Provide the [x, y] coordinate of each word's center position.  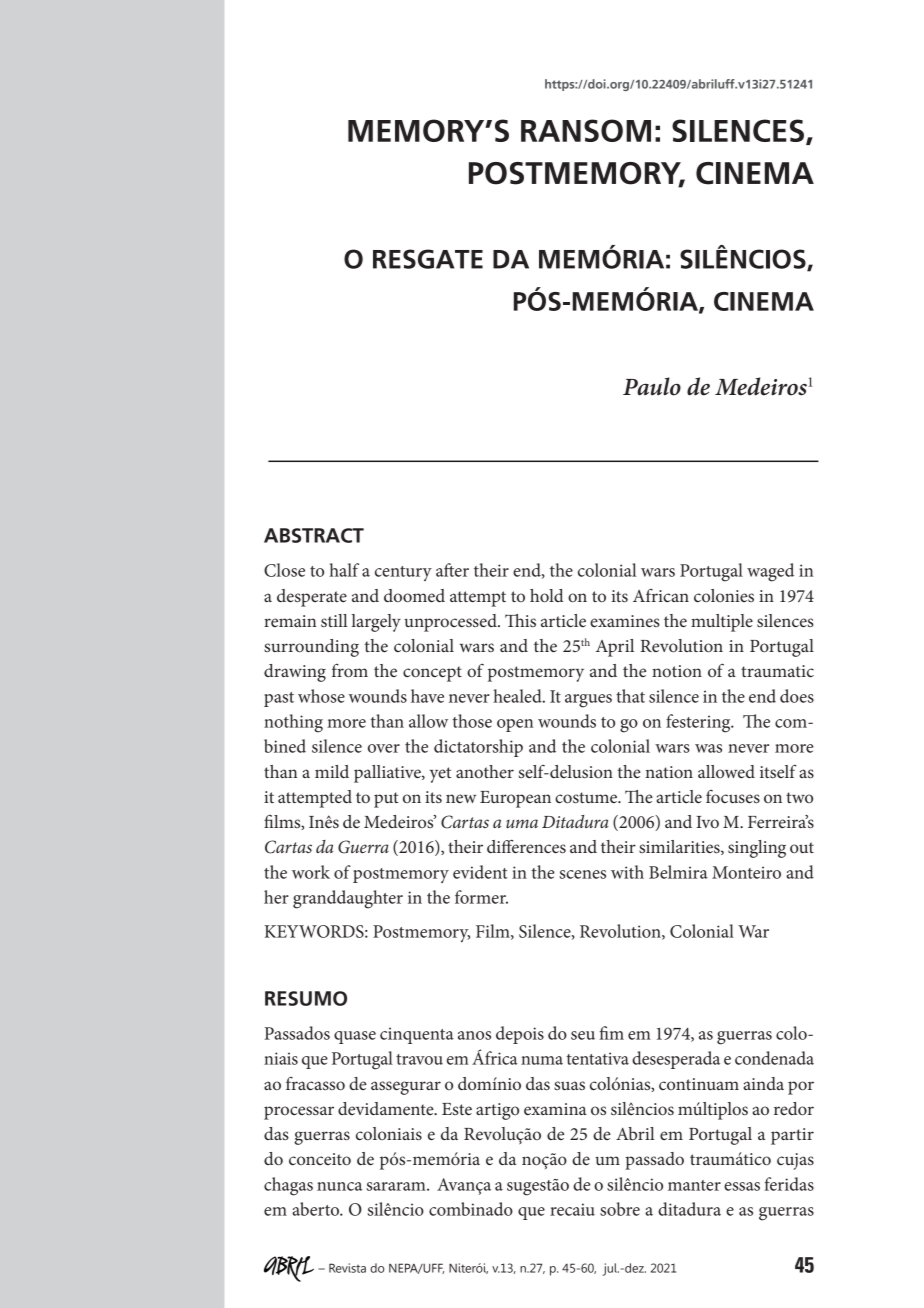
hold [547, 596]
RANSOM [586, 130]
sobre [620, 1209]
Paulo [652, 386]
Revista [347, 1268]
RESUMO [306, 998]
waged [770, 572]
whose [321, 696]
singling [757, 849]
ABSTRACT [314, 535]
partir [792, 1136]
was [708, 748]
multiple [722, 623]
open [515, 725]
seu [583, 1035]
